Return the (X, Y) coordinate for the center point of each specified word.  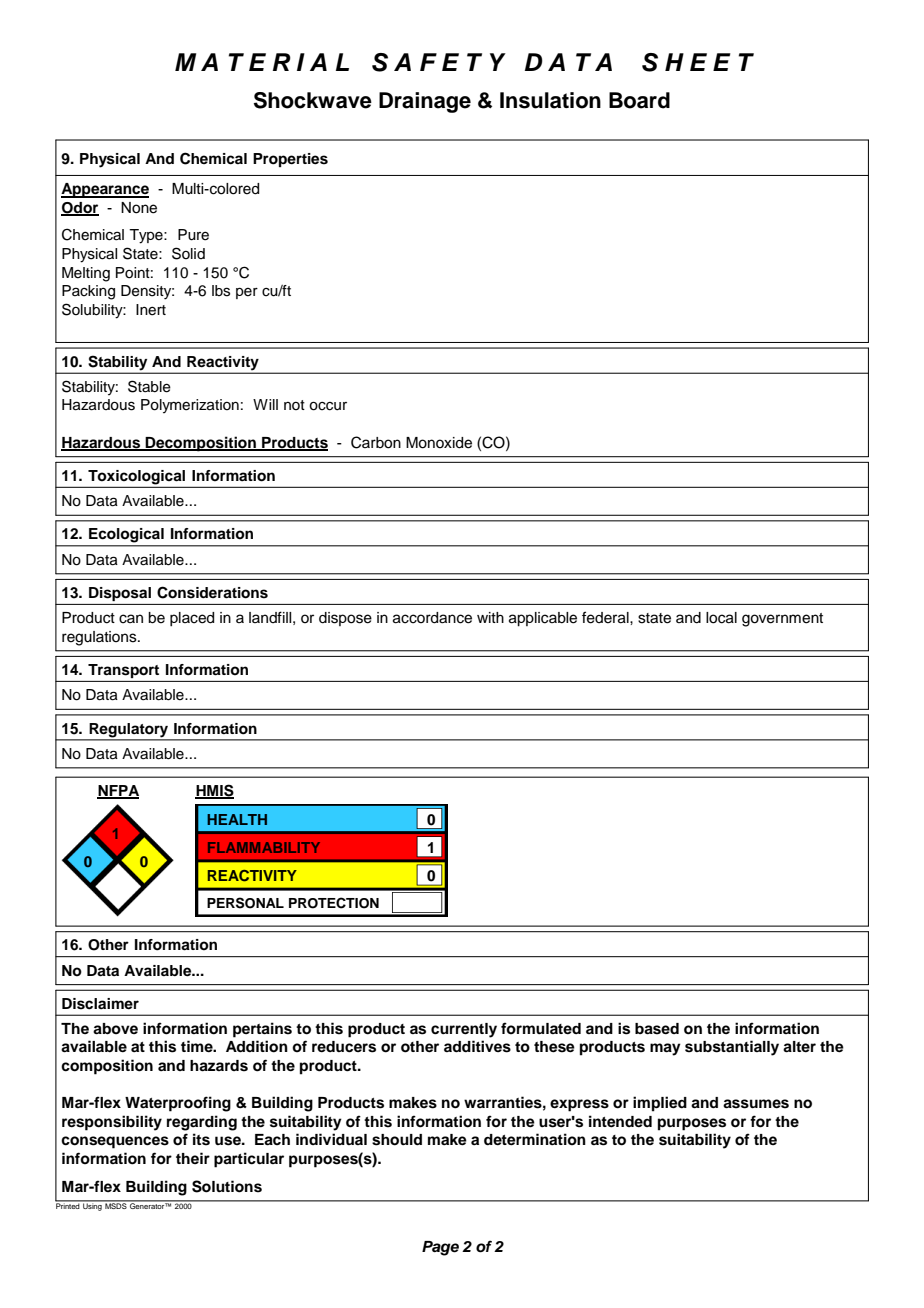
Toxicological (137, 478)
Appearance (105, 190)
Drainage (425, 102)
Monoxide (439, 443)
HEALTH (237, 819)
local (721, 618)
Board (639, 100)
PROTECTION (334, 903)
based (657, 1029)
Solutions (227, 1186)
